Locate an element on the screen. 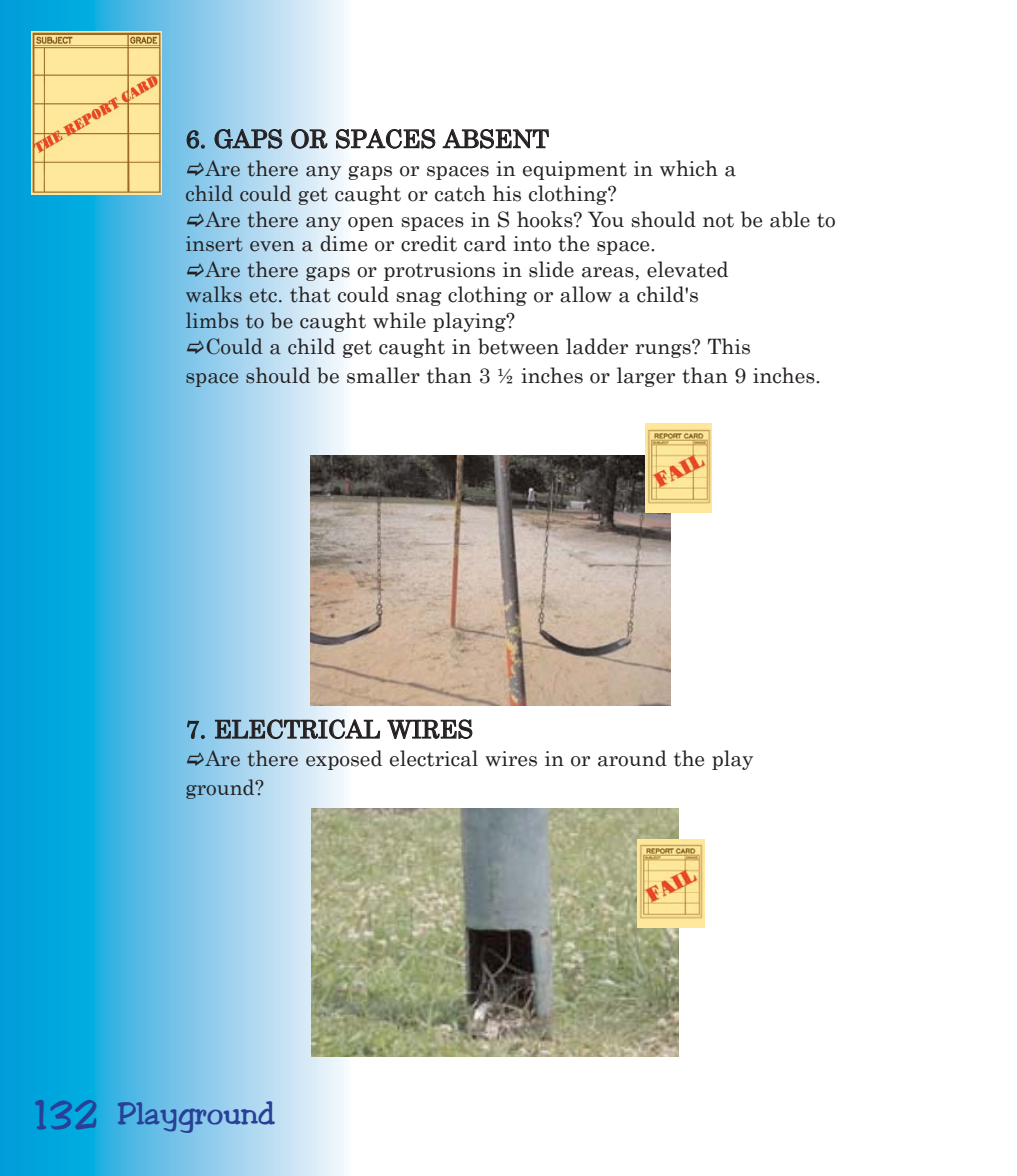 The width and height of the screenshot is (1017, 1176). smaller is located at coordinates (383, 375).
